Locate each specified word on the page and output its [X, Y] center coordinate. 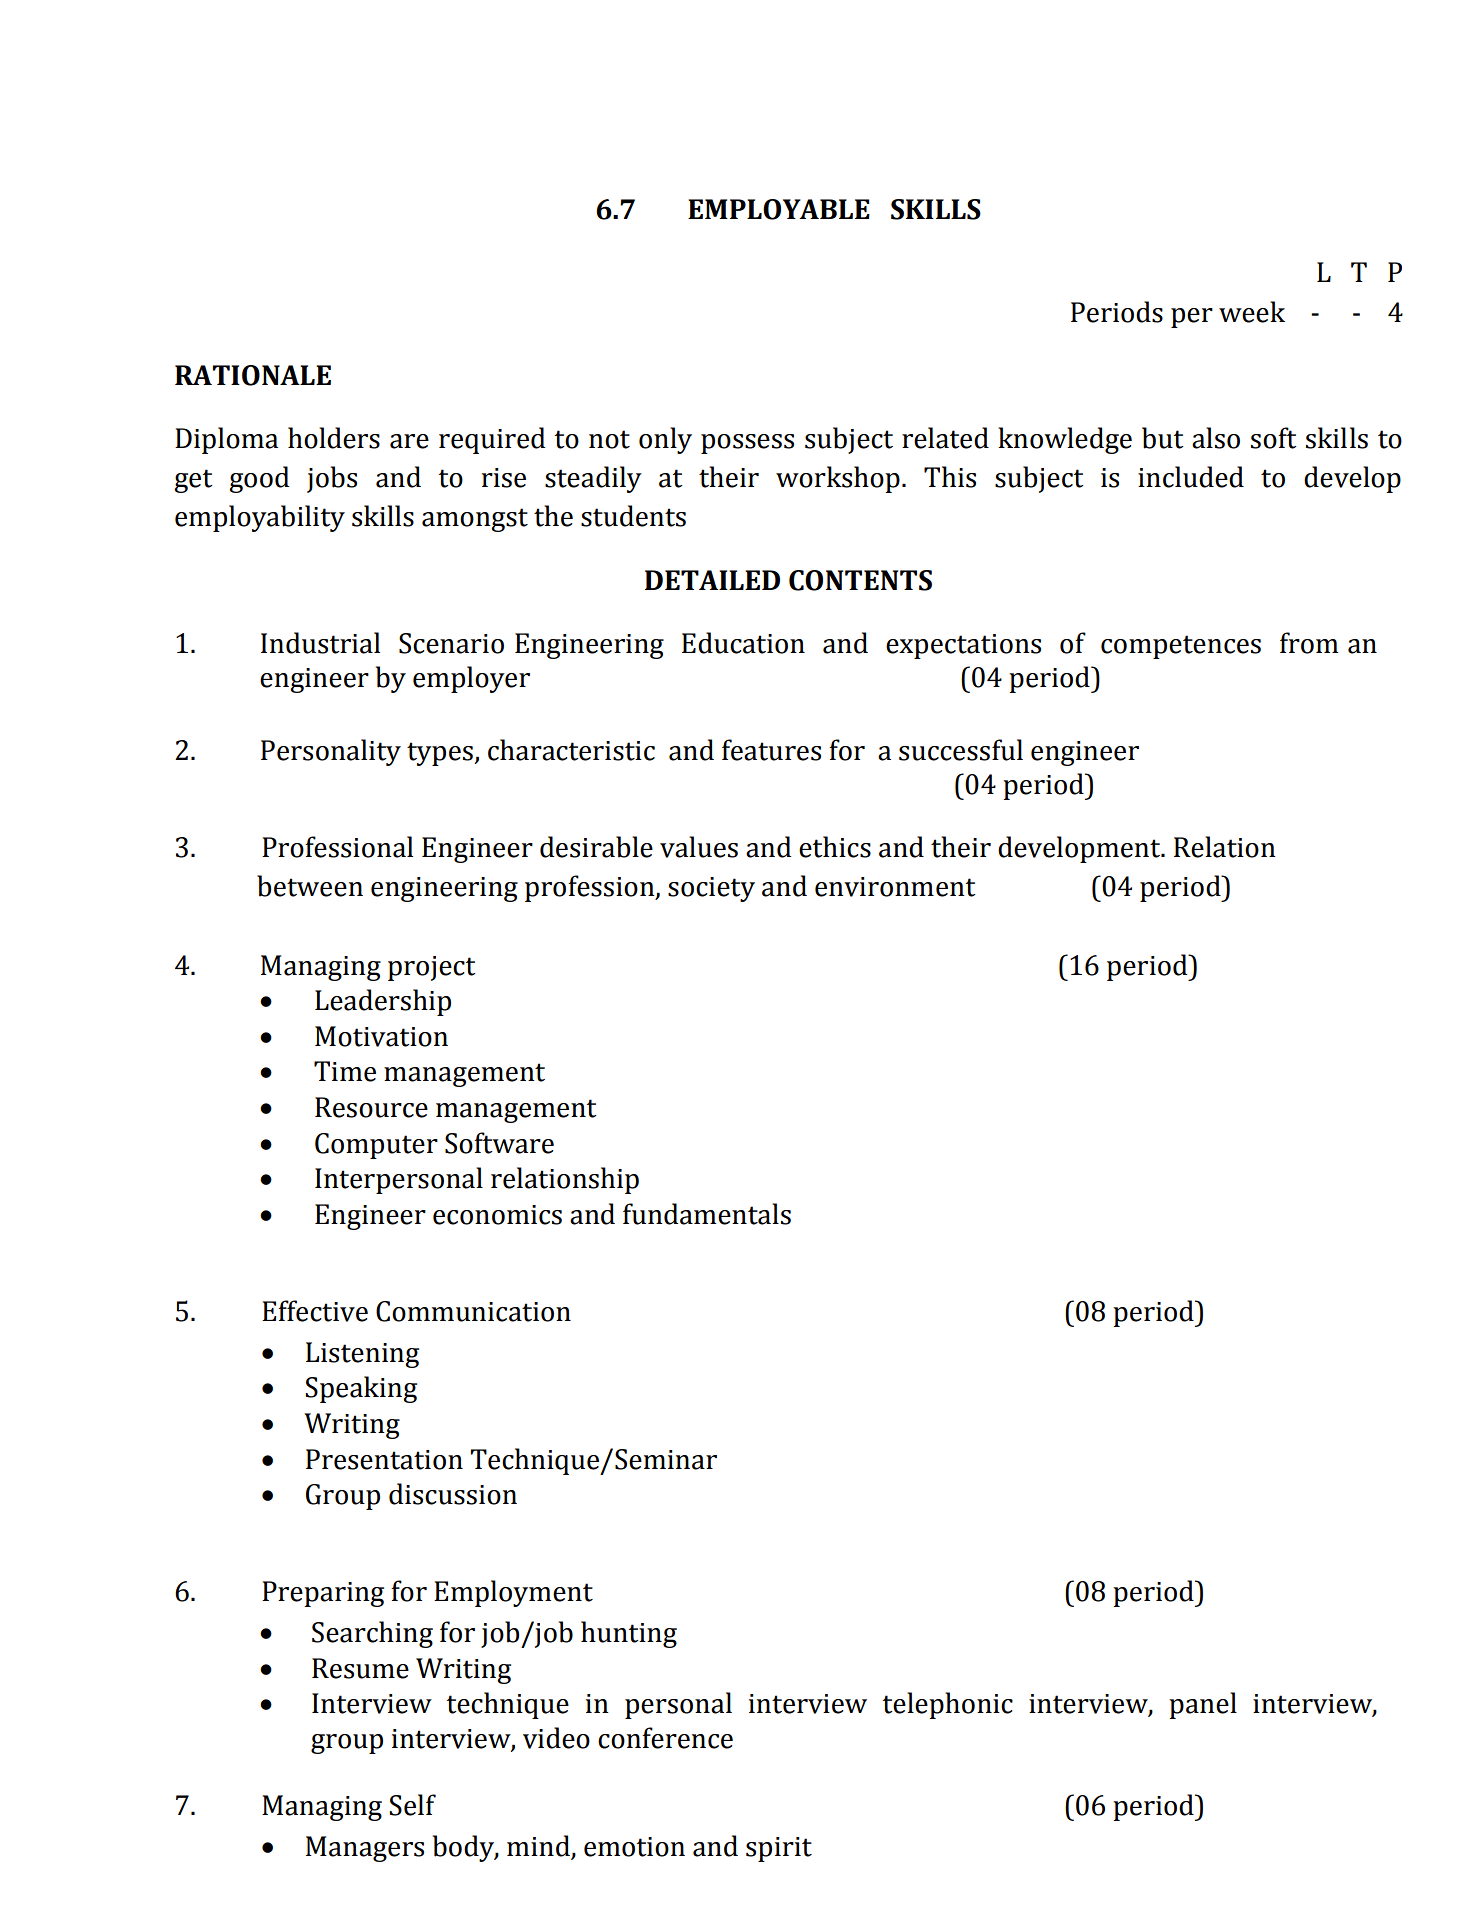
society [711, 889]
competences [1181, 647]
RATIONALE [253, 375]
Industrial [320, 643]
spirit [779, 1849]
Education [743, 643]
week [1252, 312]
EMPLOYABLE [779, 209]
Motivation [381, 1036]
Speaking [361, 1389]
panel [1203, 1705]
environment [895, 887]
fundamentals [707, 1214]
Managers [365, 1849]
